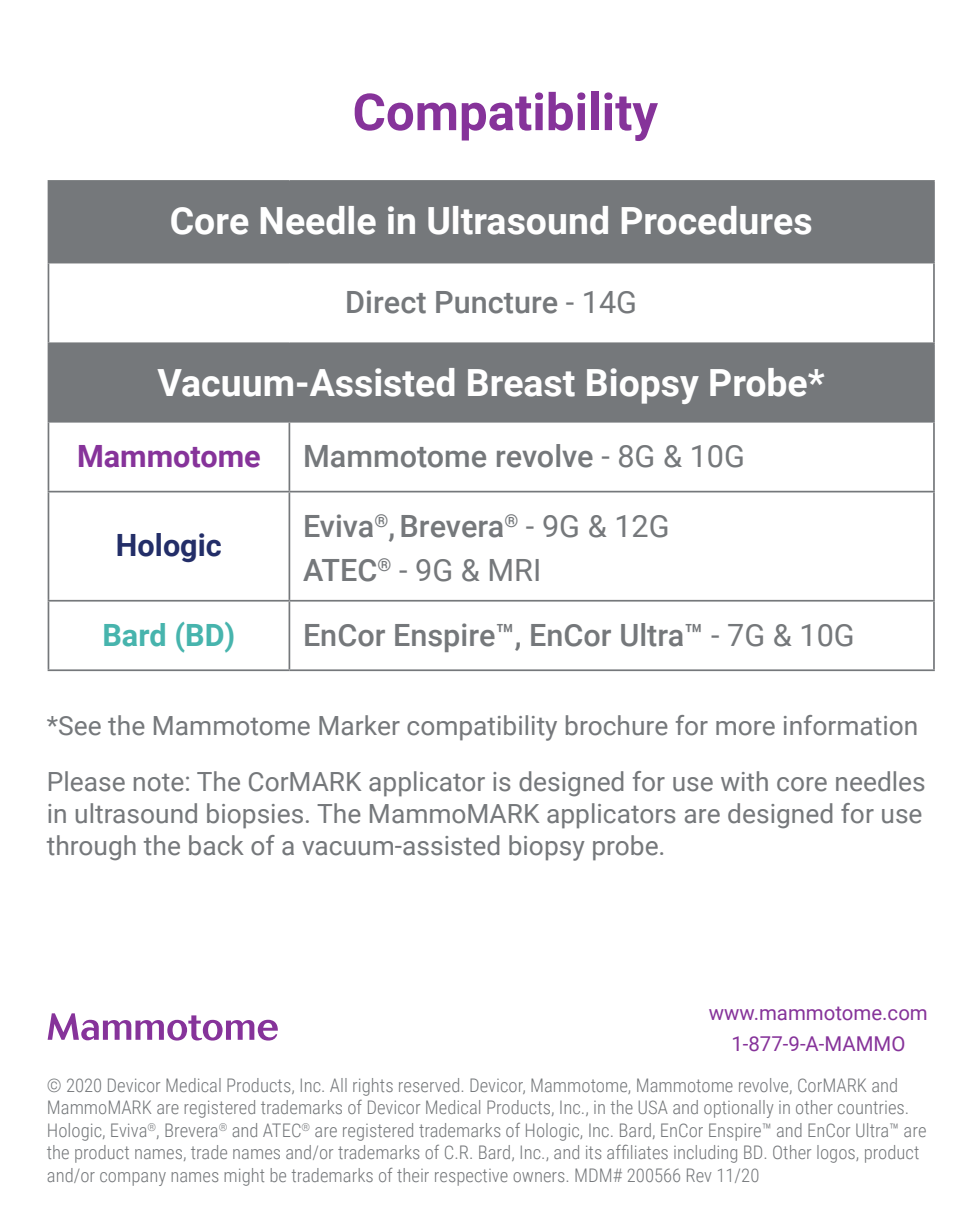  What do you see at coordinates (386, 302) in the screenshot?
I see `Direct` at bounding box center [386, 302].
